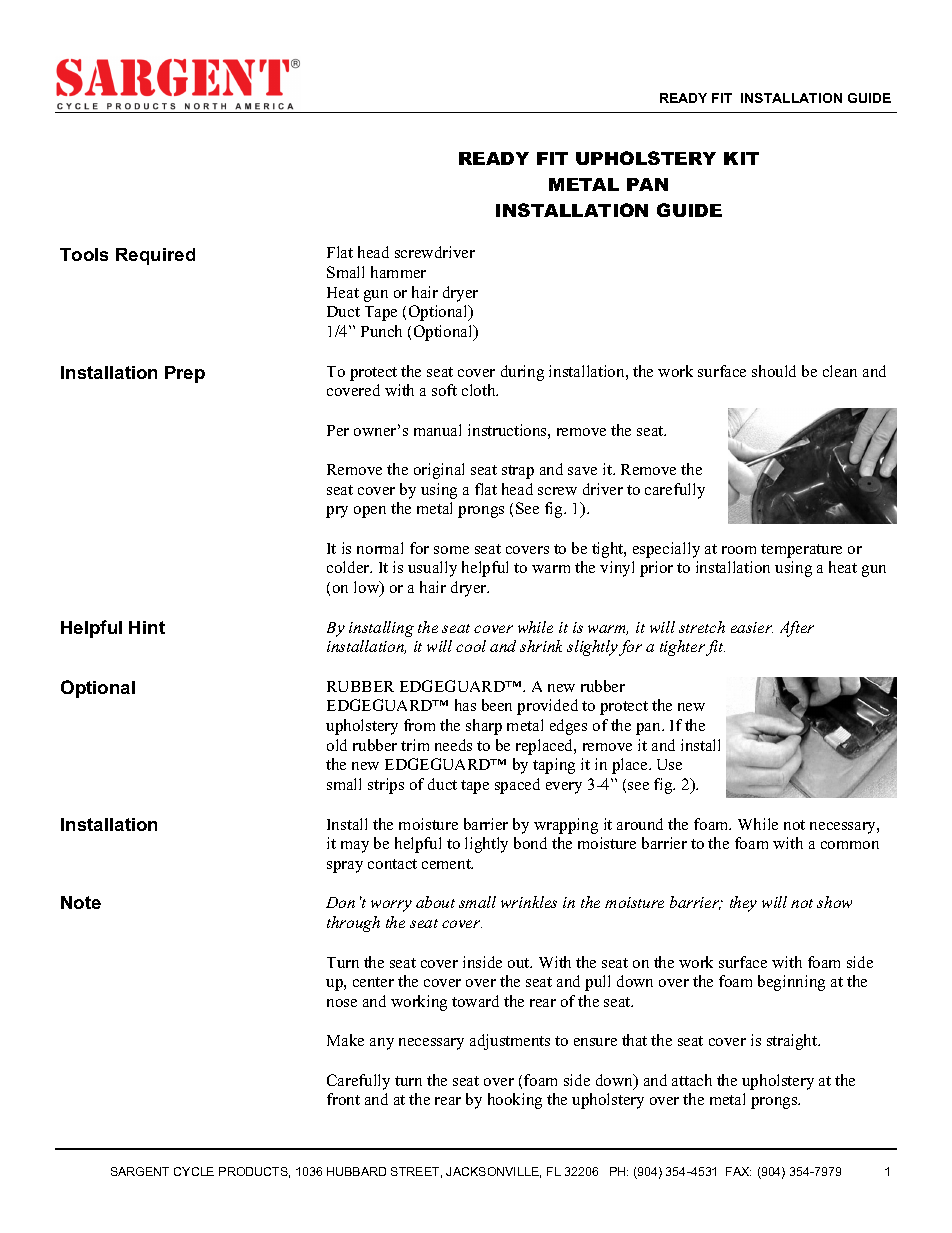 This screenshot has height=1233, width=952. What do you see at coordinates (741, 158) in the screenshot?
I see `KIT` at bounding box center [741, 158].
